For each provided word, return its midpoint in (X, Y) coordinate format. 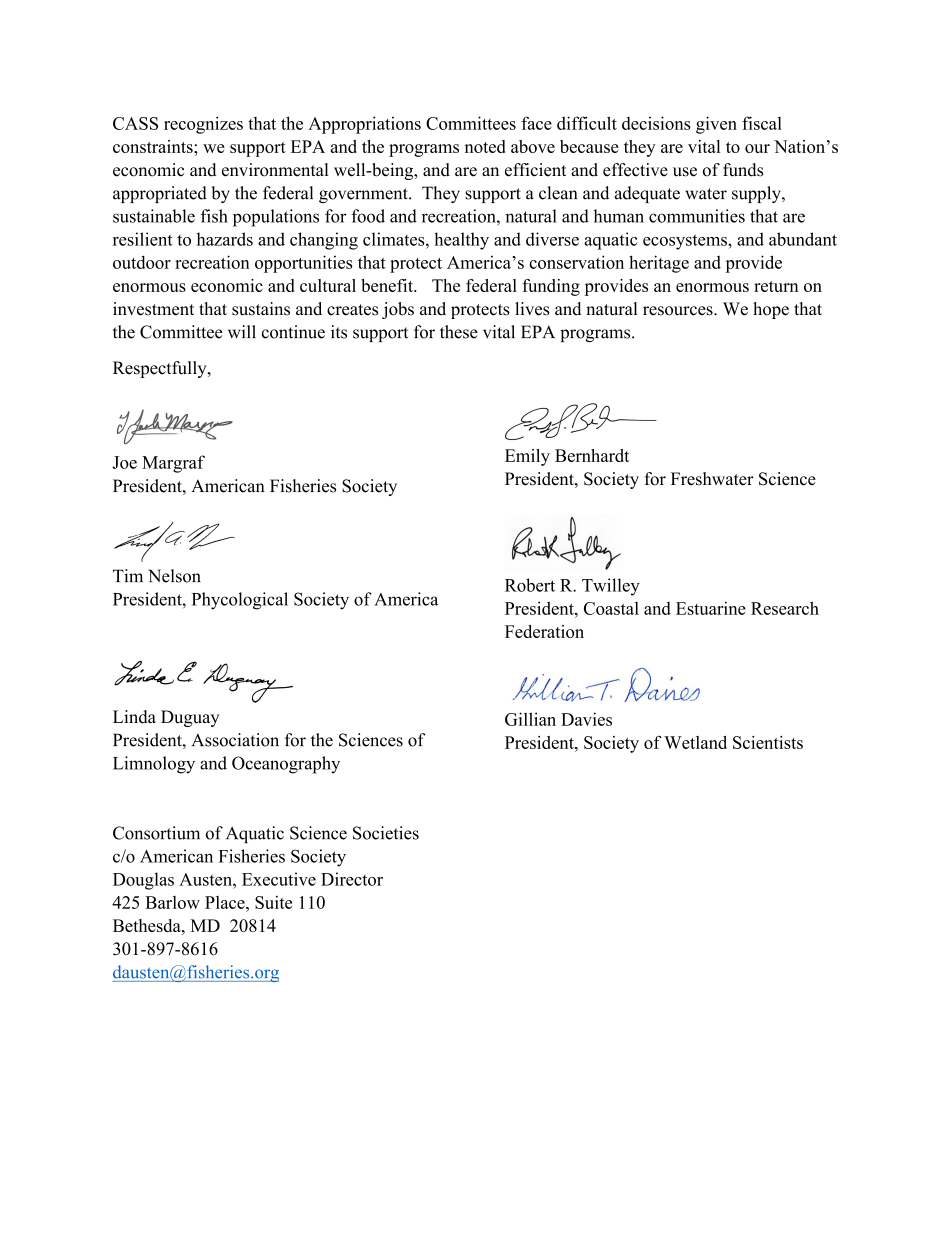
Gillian (530, 719)
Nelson (174, 576)
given (716, 125)
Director (352, 879)
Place (226, 902)
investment (153, 309)
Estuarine (711, 608)
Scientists (768, 742)
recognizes (203, 125)
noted (485, 146)
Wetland (695, 742)
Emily (527, 457)
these (459, 332)
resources (679, 311)
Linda (134, 717)
